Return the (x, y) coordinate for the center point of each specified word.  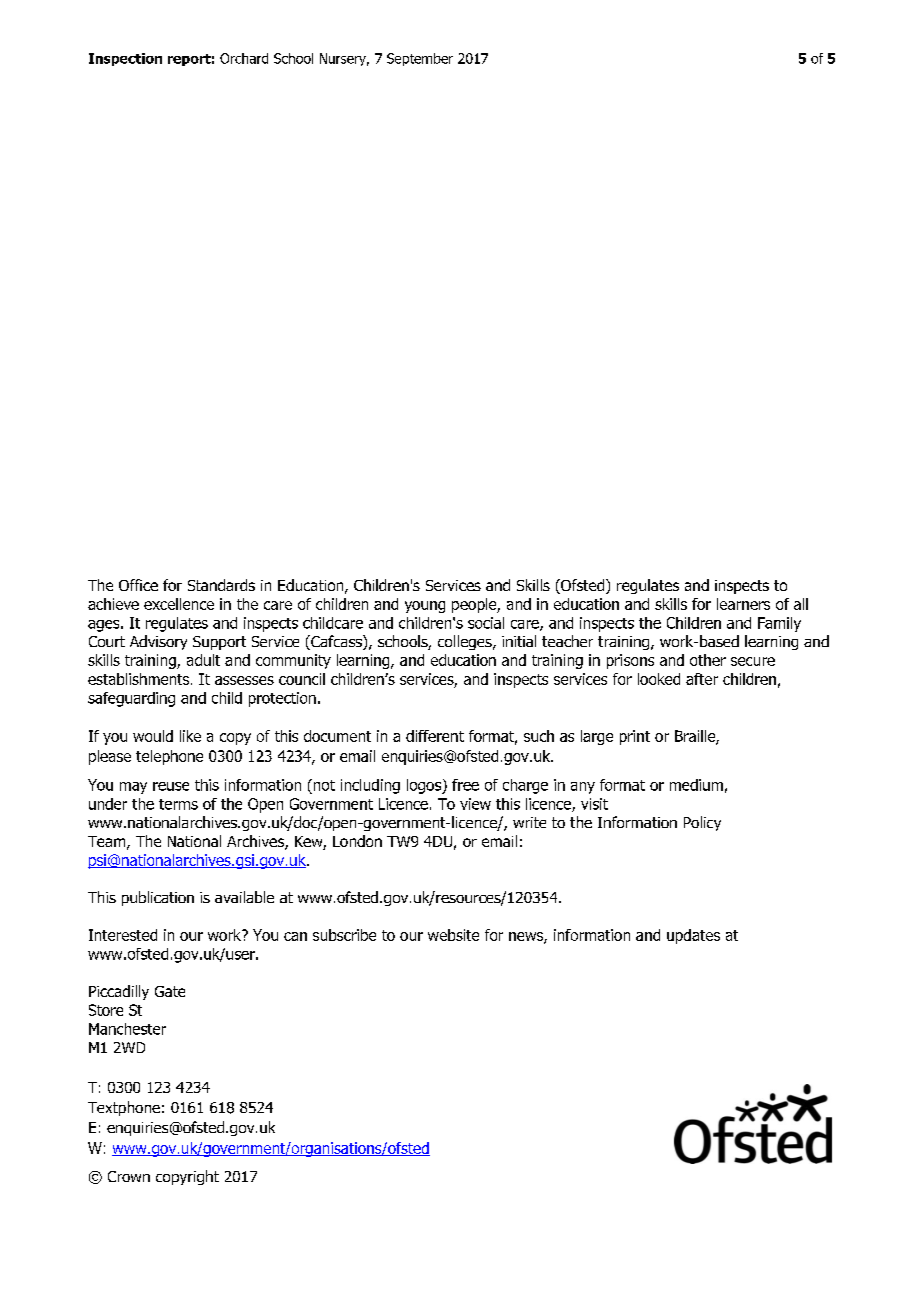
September (420, 59)
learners (743, 604)
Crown (129, 1176)
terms (178, 804)
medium (696, 785)
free (465, 785)
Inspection (125, 59)
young (425, 607)
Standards (221, 585)
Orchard (244, 58)
